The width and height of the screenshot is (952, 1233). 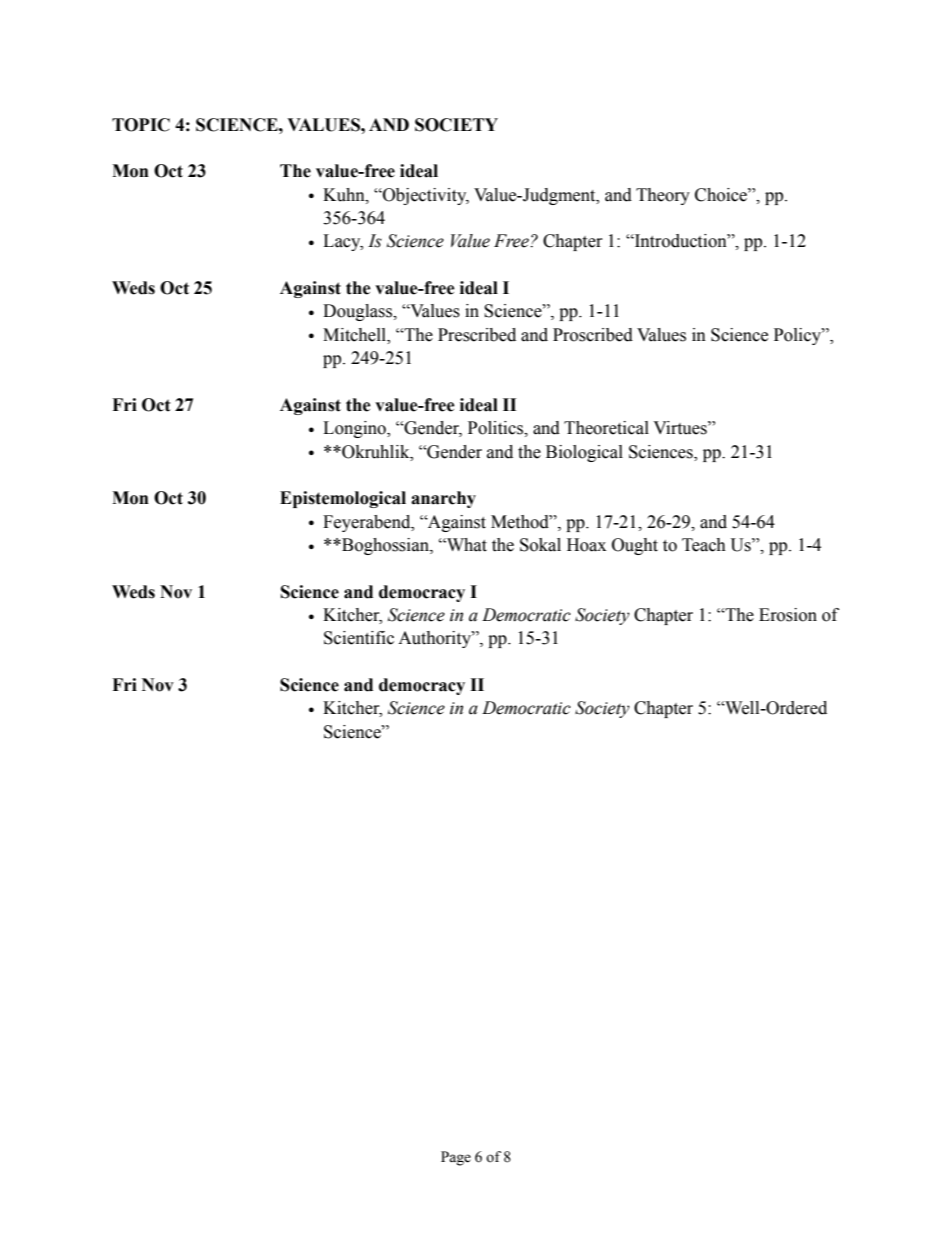 I want to click on TOPIC, so click(x=141, y=125).
